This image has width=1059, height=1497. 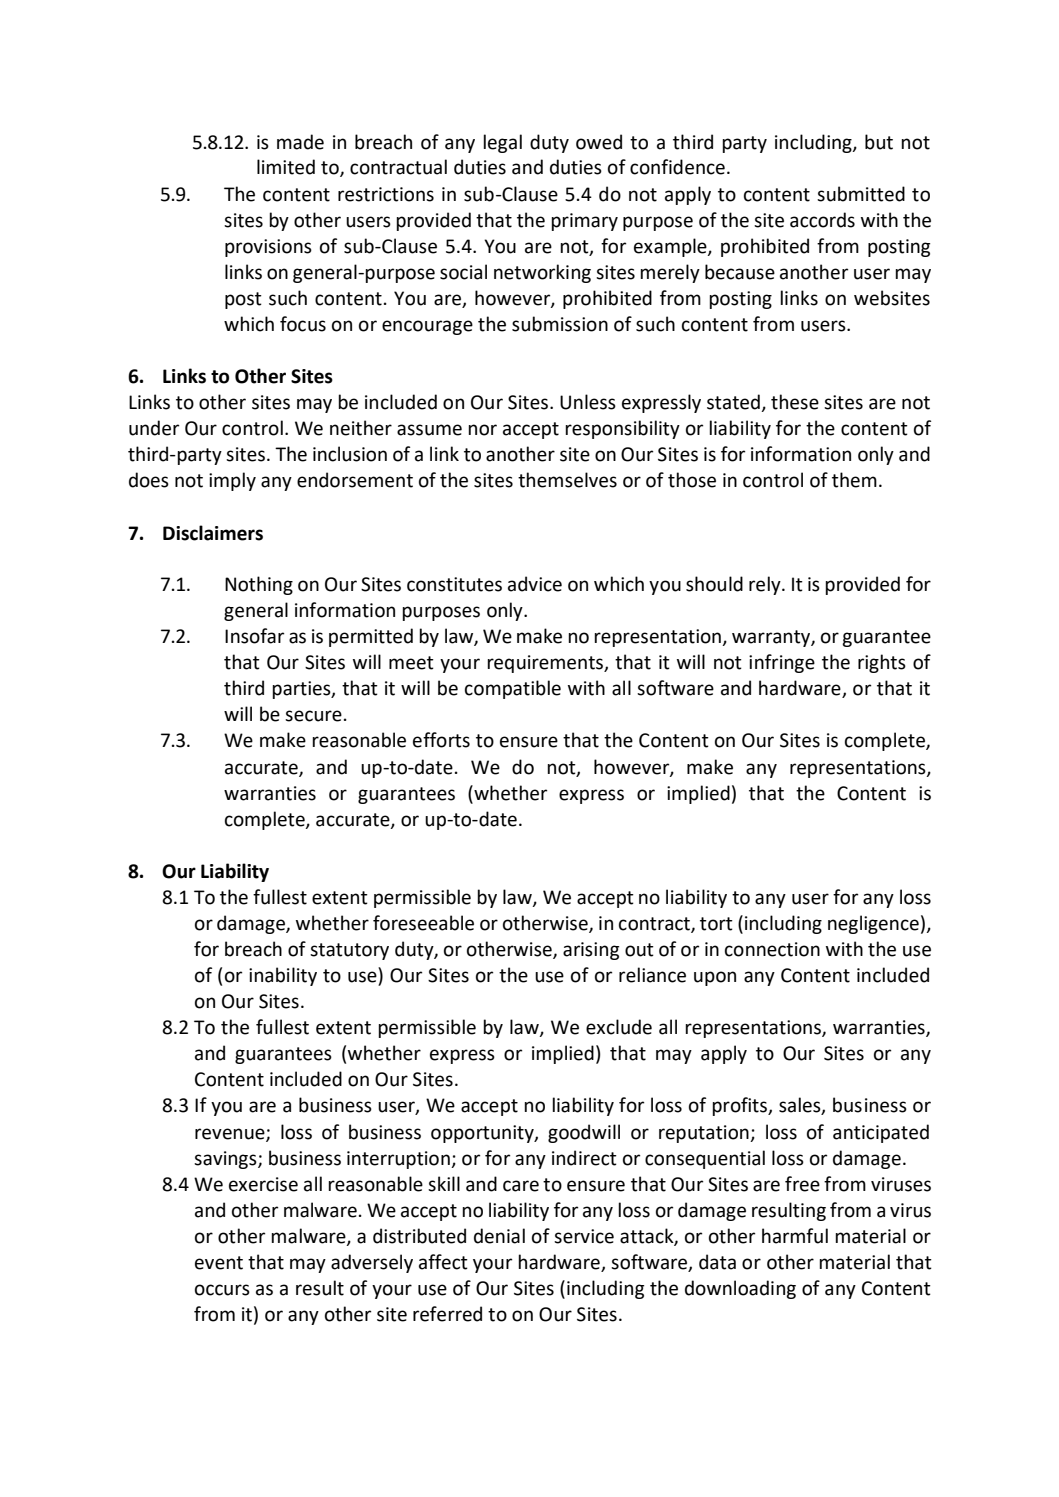 I want to click on limited, so click(x=286, y=167).
